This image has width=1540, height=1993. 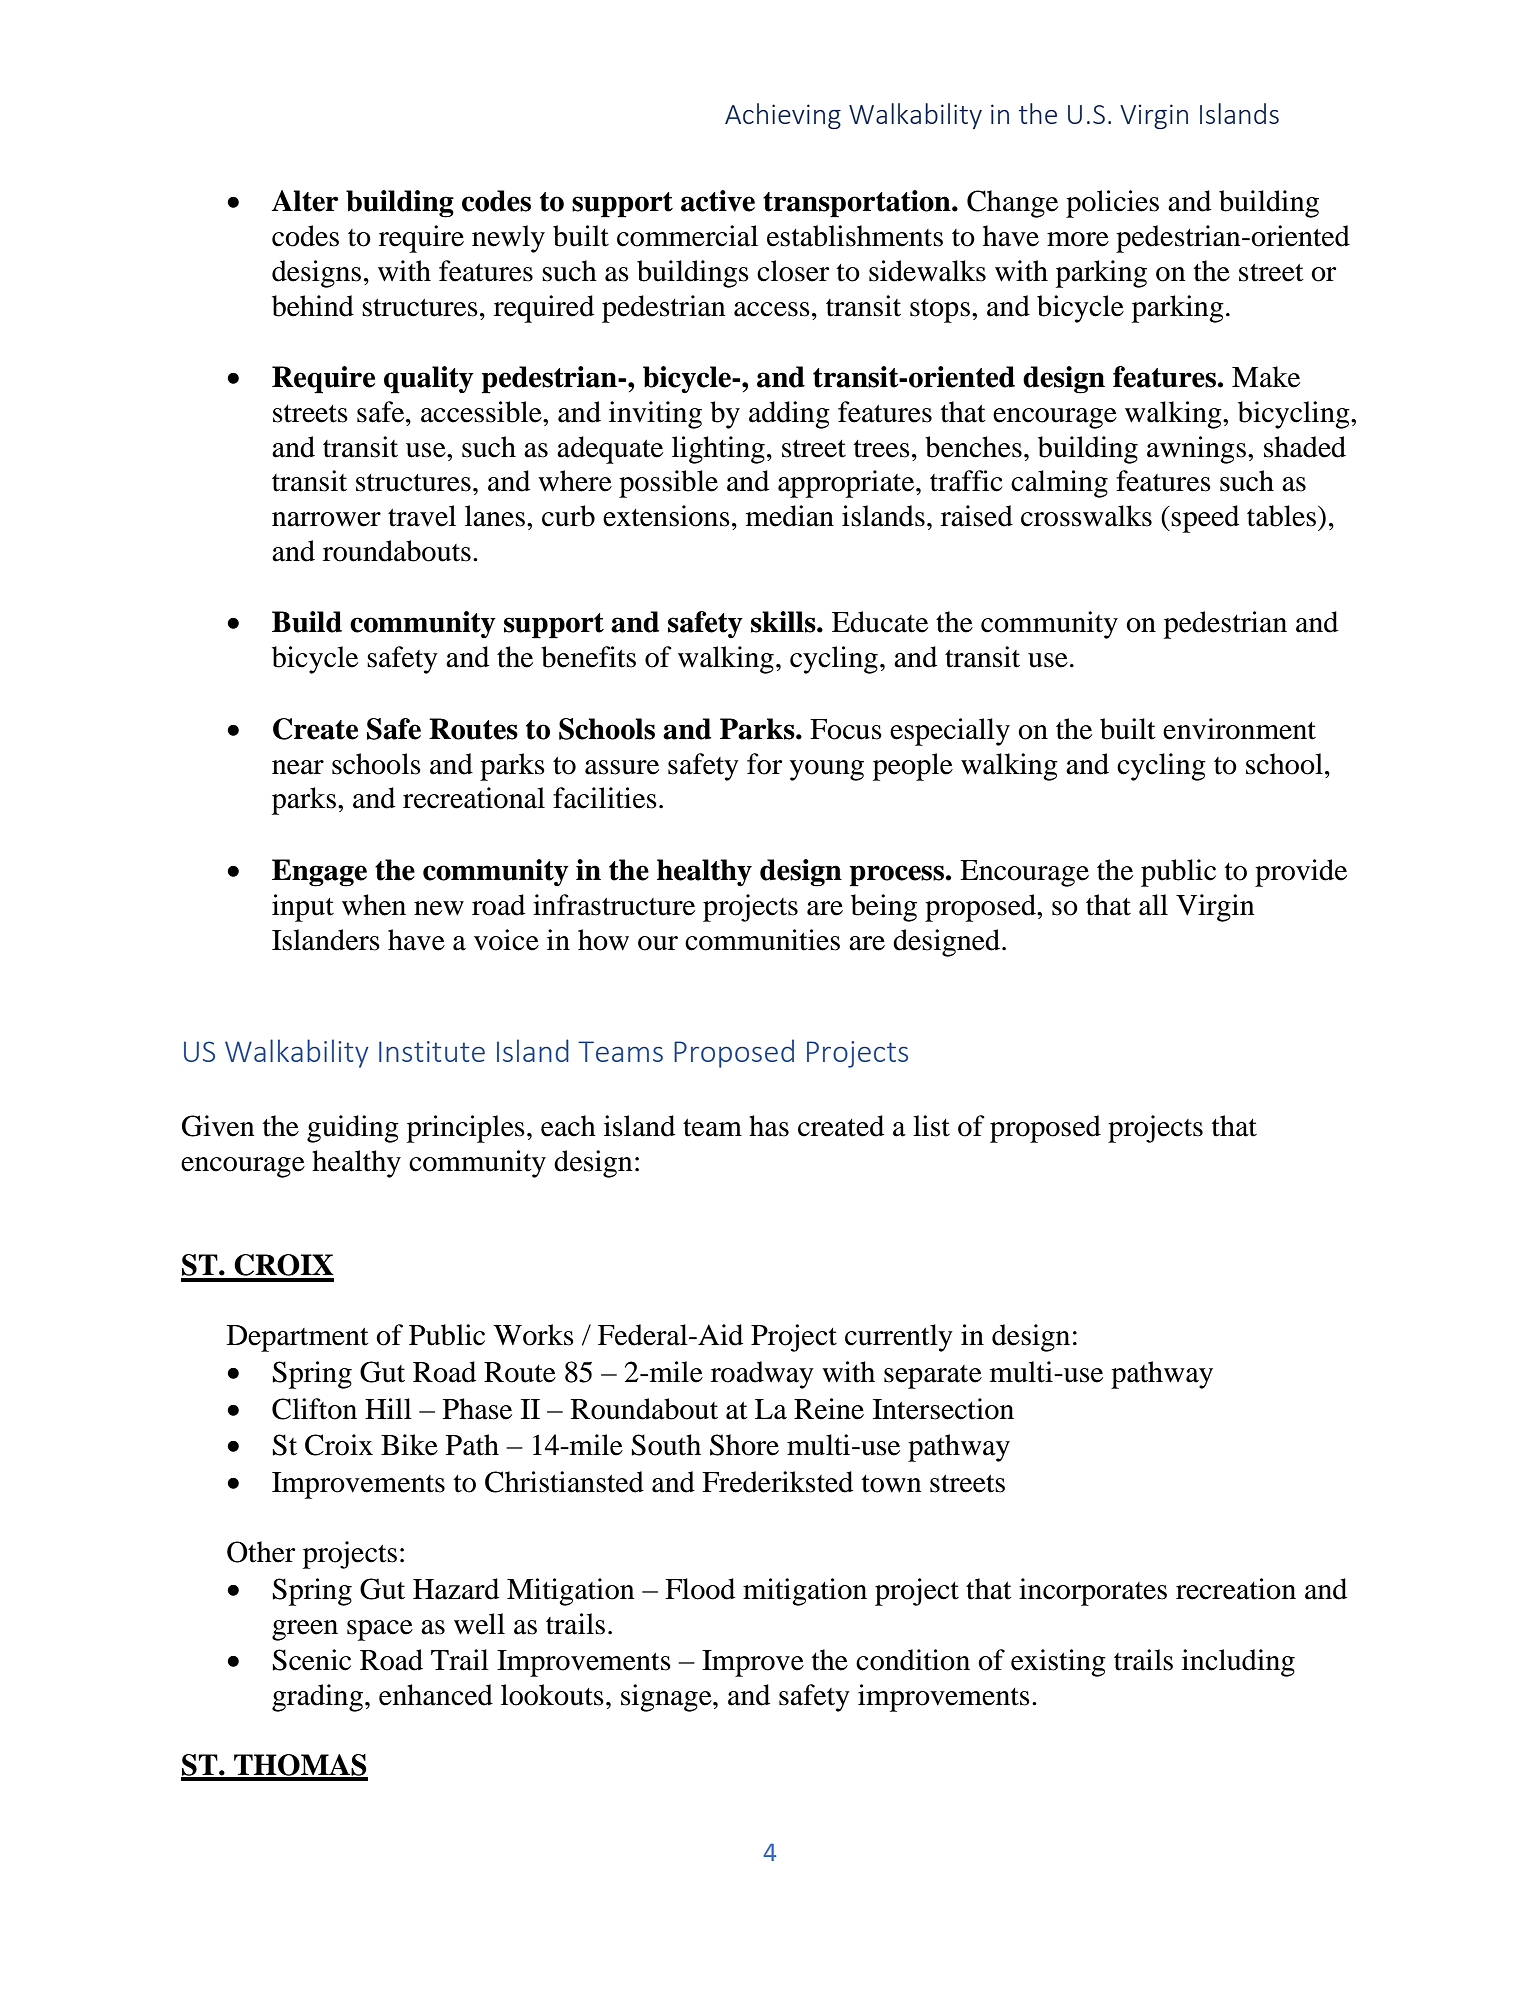 I want to click on Alter, so click(x=305, y=201).
